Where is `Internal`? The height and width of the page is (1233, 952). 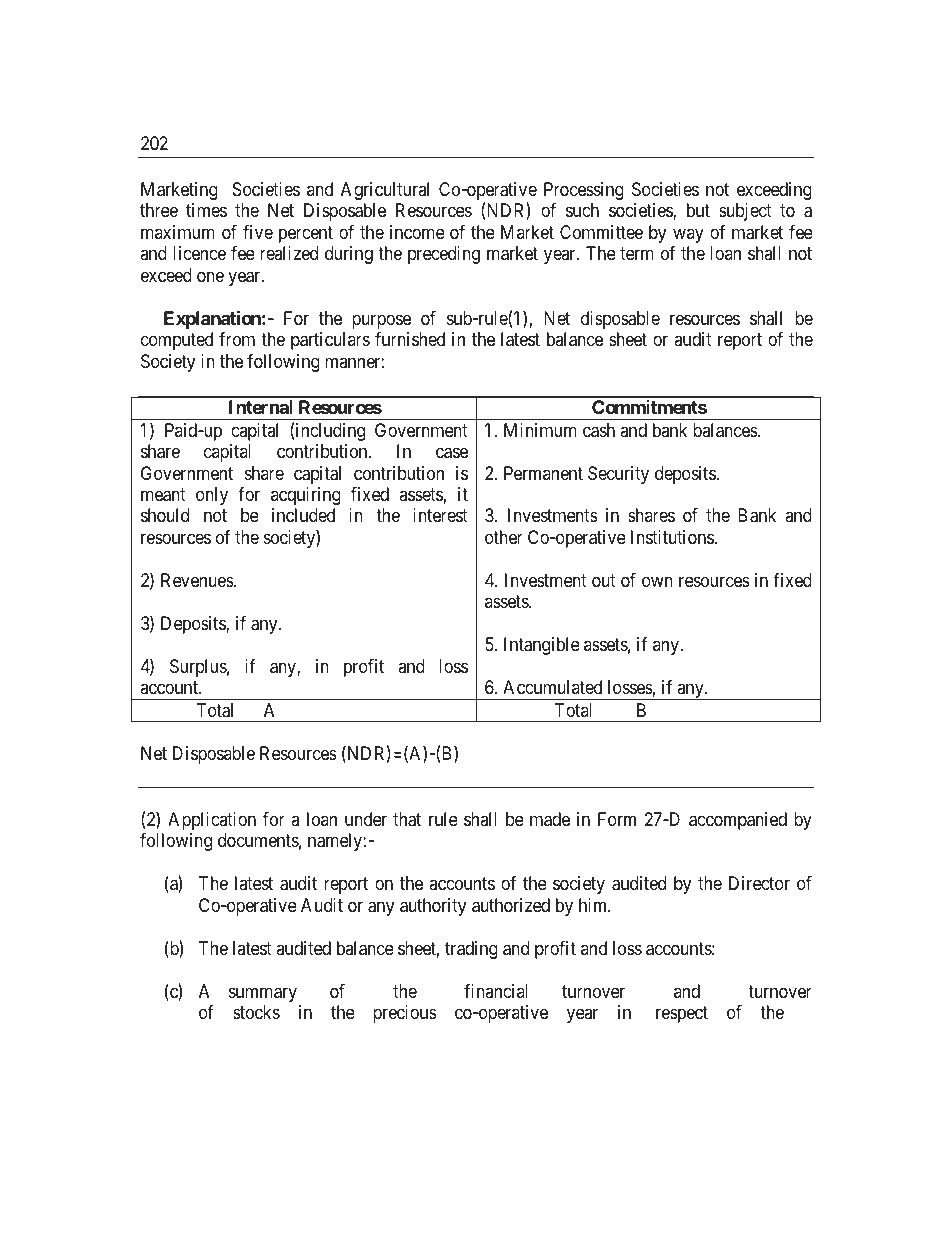
Internal is located at coordinates (261, 407).
